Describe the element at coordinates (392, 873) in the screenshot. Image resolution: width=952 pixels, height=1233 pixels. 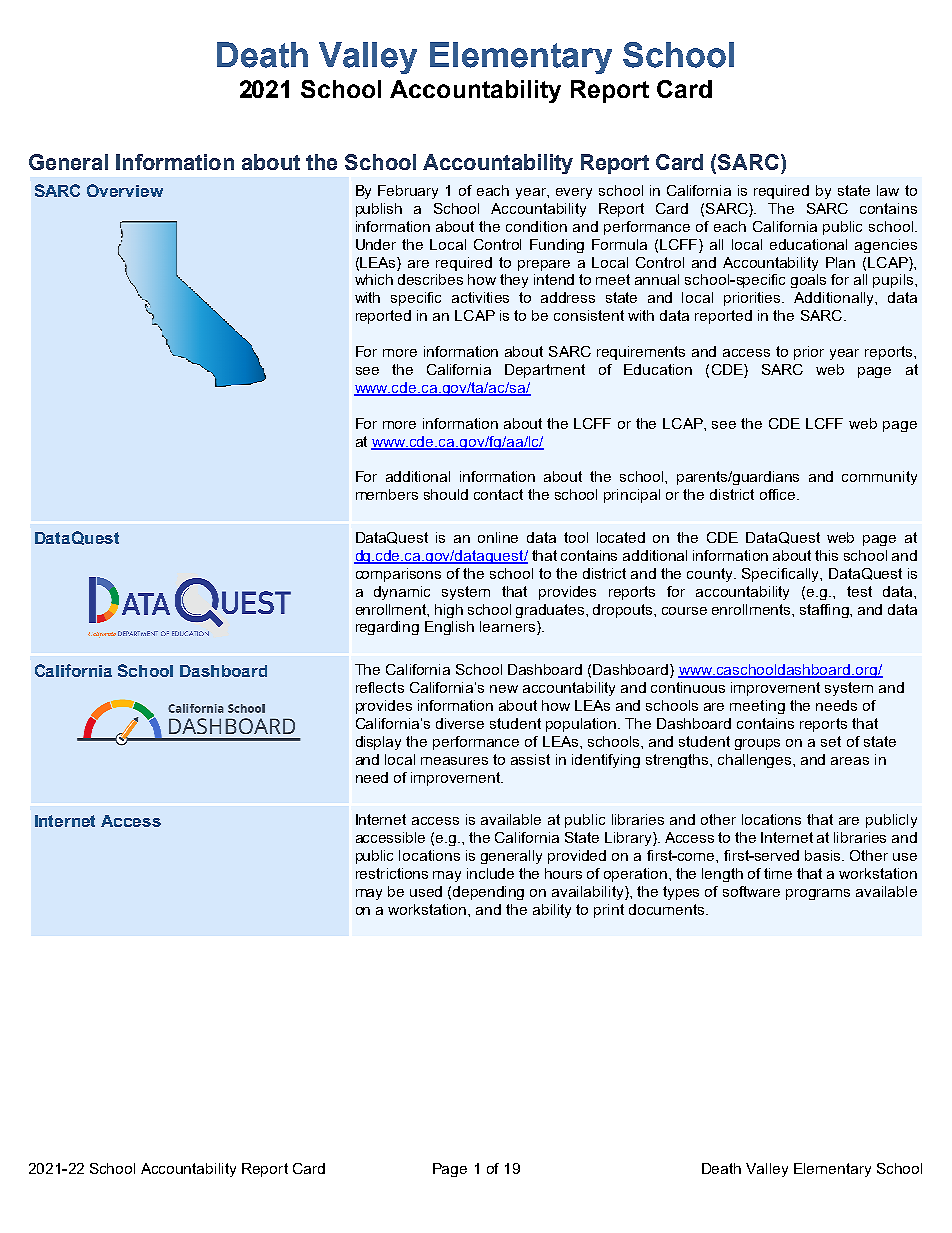
I see `restrictions` at that location.
